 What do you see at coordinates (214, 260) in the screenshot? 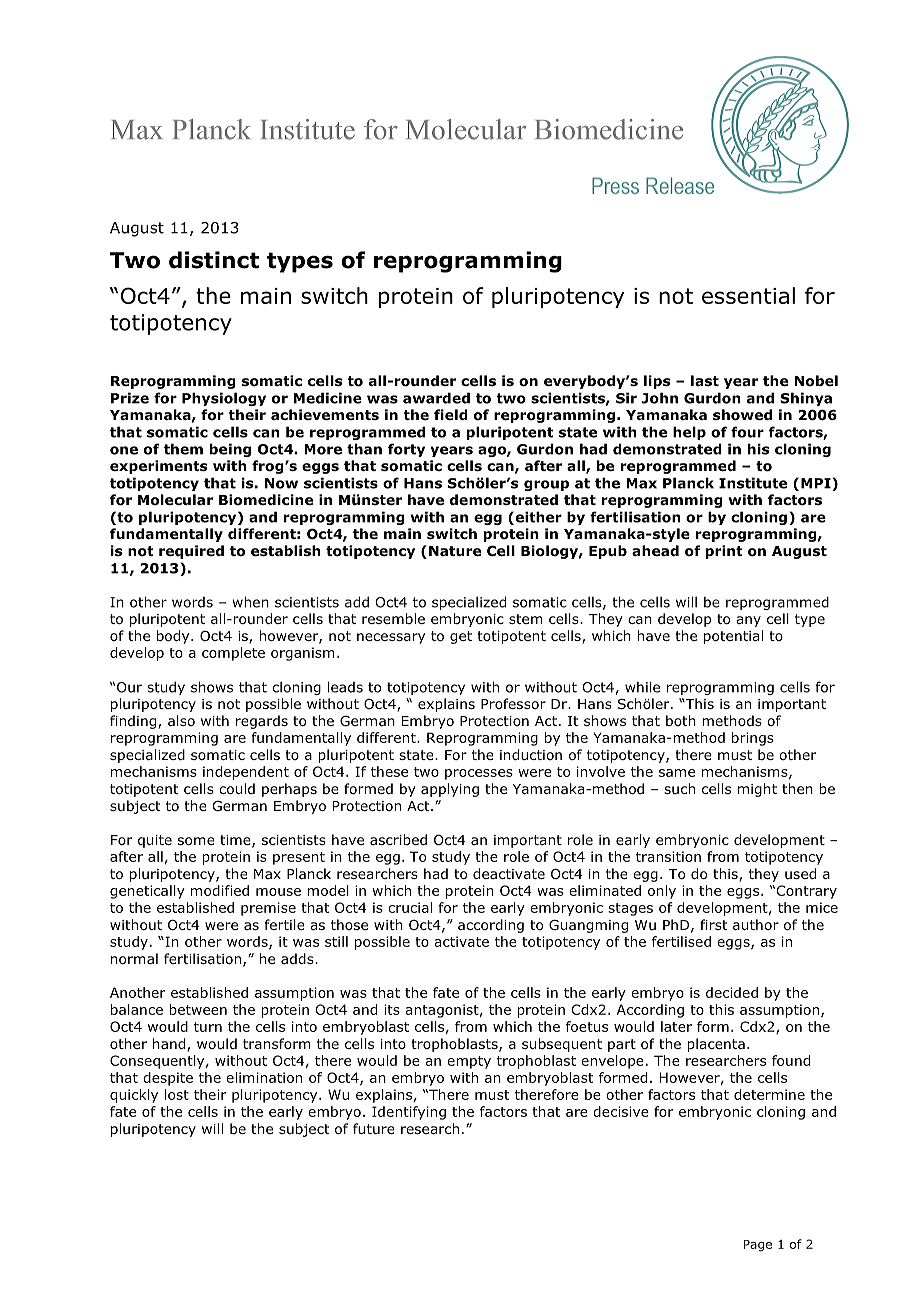
I see `distinct` at bounding box center [214, 260].
